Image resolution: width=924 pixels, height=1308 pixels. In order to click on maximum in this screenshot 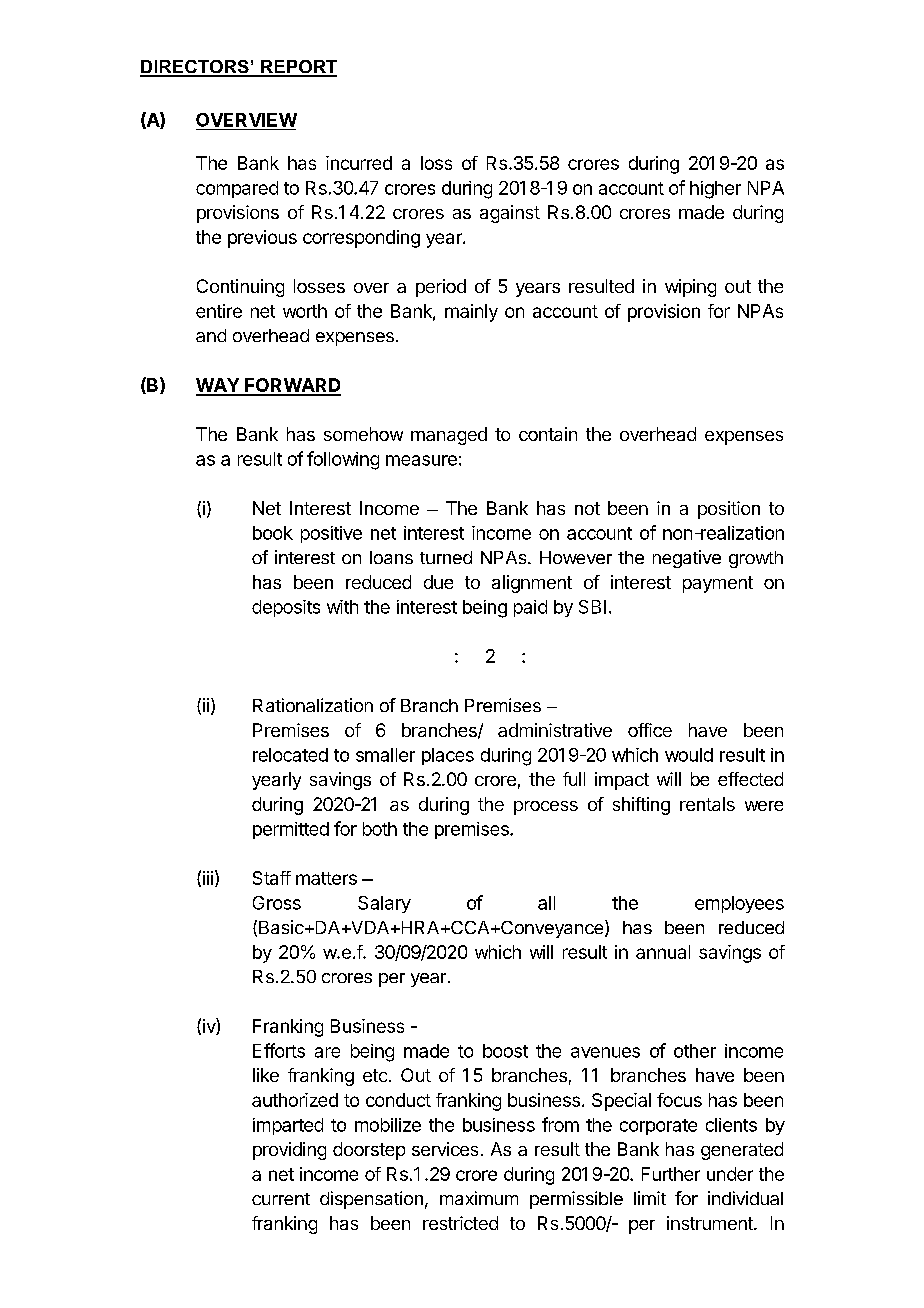, I will do `click(479, 1198)`.
